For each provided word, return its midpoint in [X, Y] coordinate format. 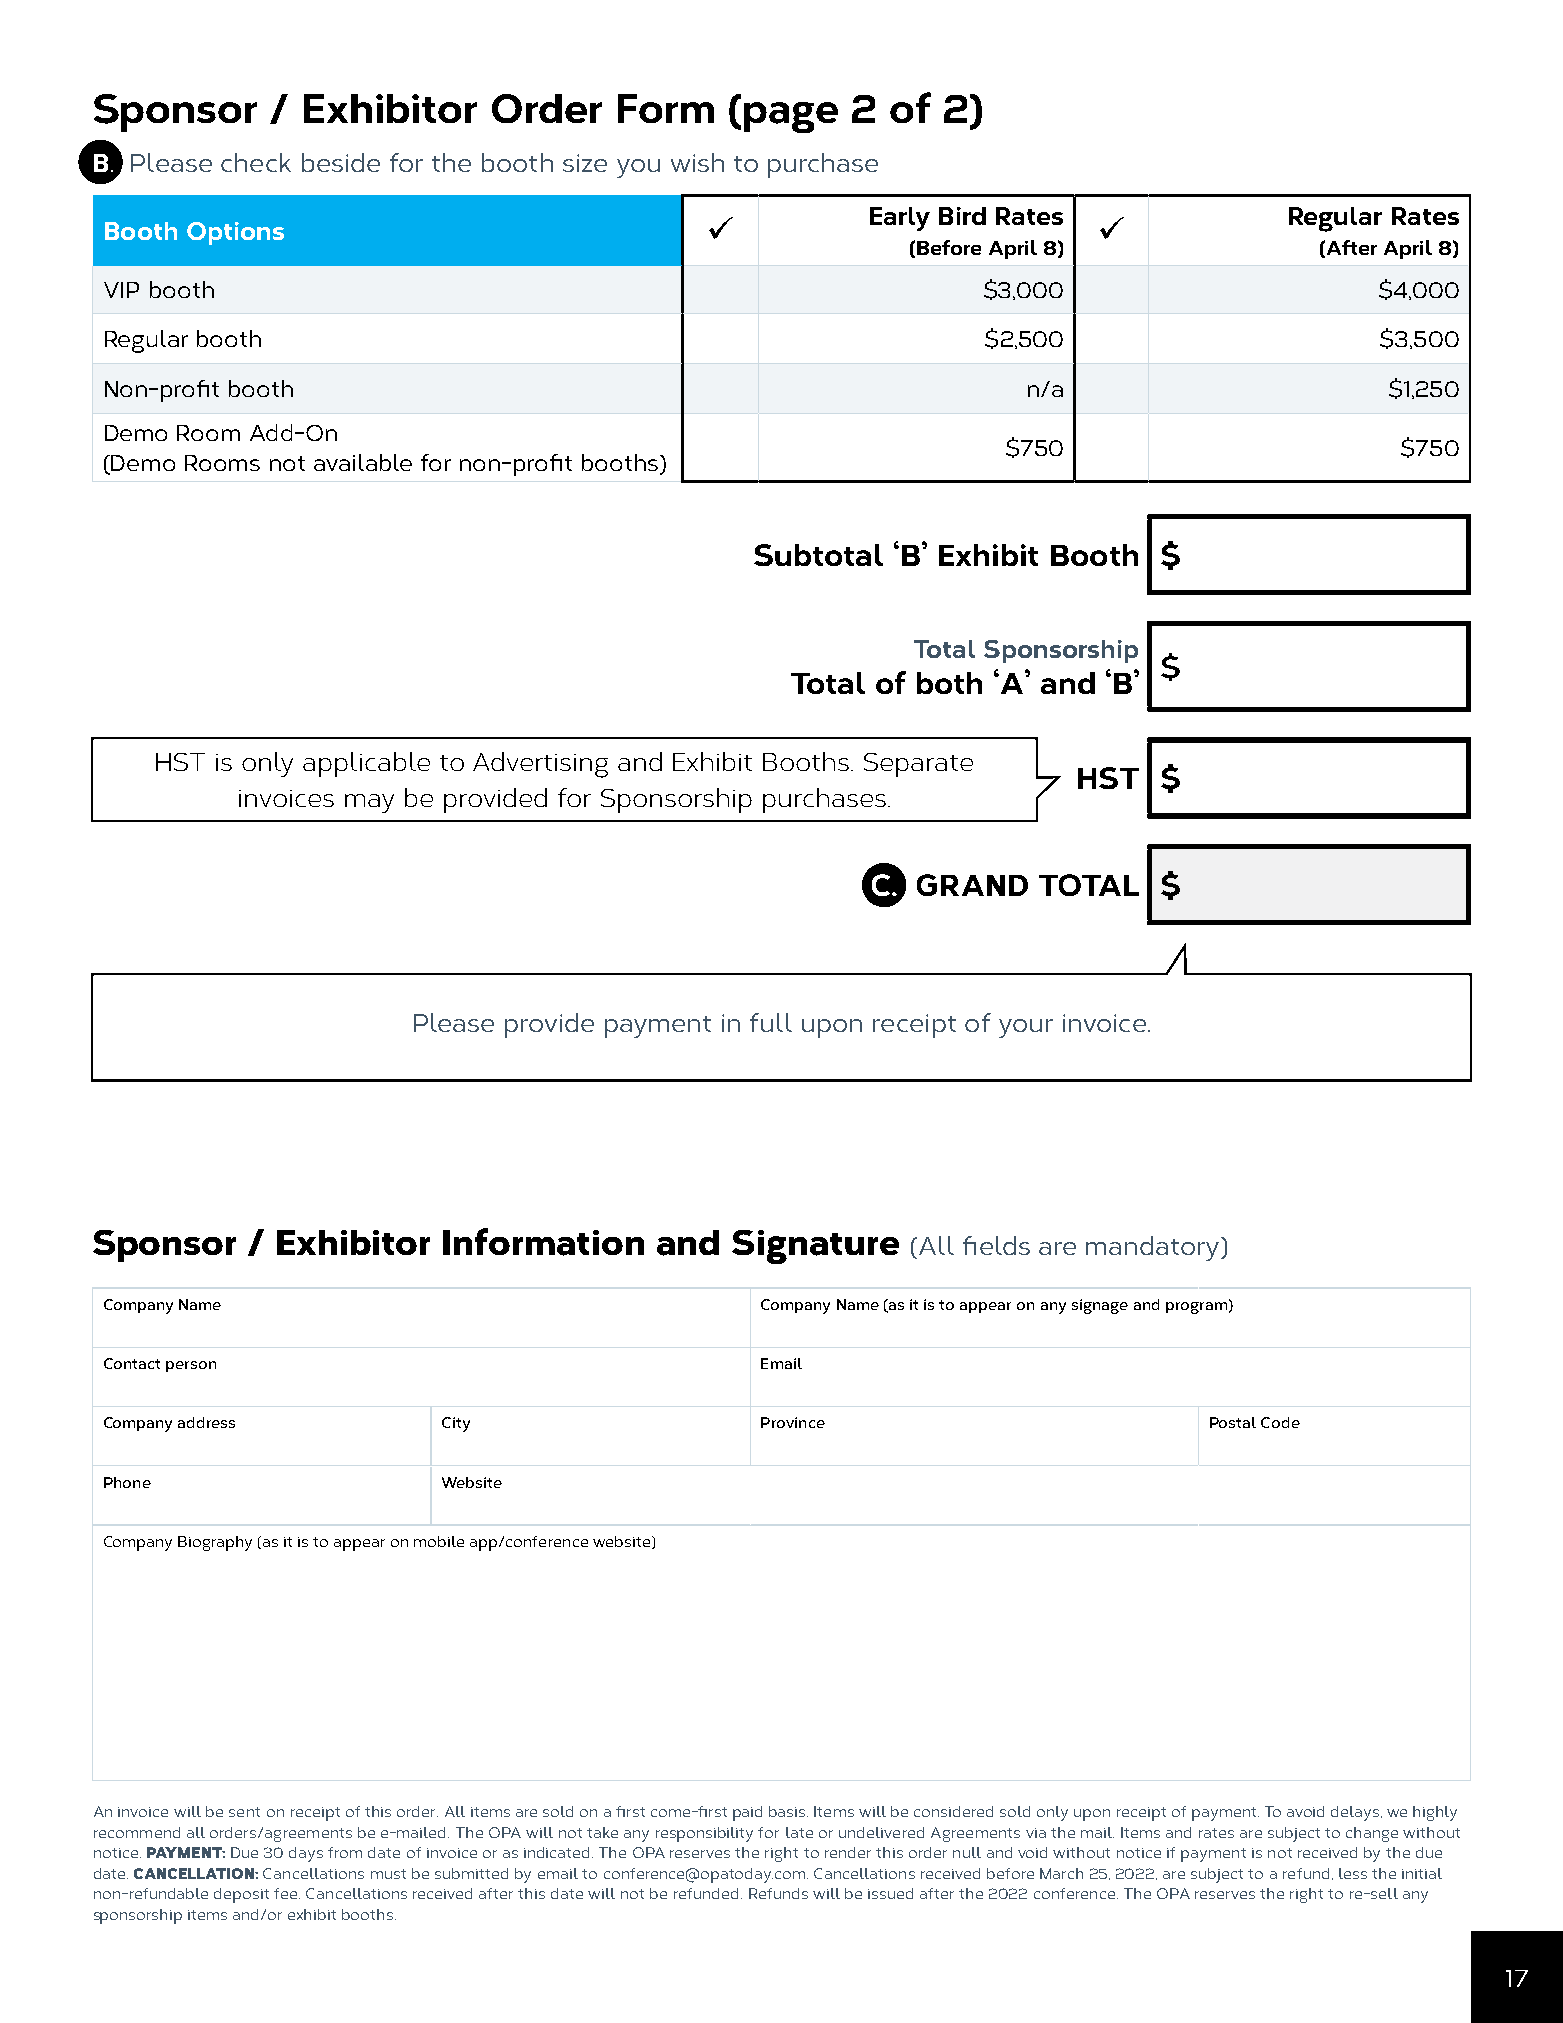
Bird [962, 216]
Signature [815, 1247]
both [949, 683]
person [191, 1366]
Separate [918, 765]
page [791, 117]
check [256, 162]
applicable [366, 764]
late [799, 1832]
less [1353, 1873]
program [1196, 1308]
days [306, 1854]
